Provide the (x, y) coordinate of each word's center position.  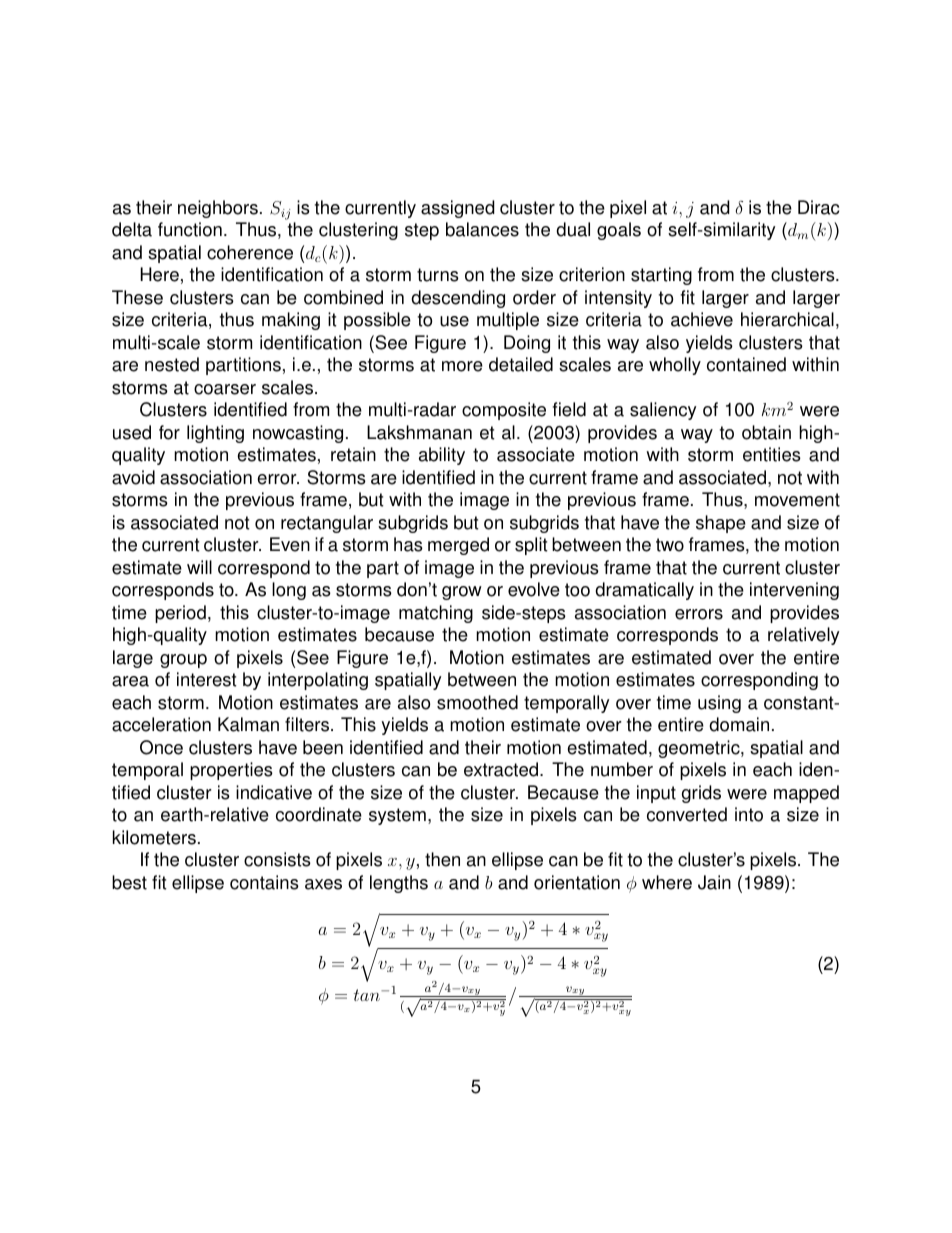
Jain (714, 882)
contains (264, 882)
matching (436, 614)
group (183, 661)
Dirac (818, 207)
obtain (766, 432)
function (190, 229)
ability (442, 456)
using (719, 704)
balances (482, 229)
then (442, 859)
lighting (215, 434)
